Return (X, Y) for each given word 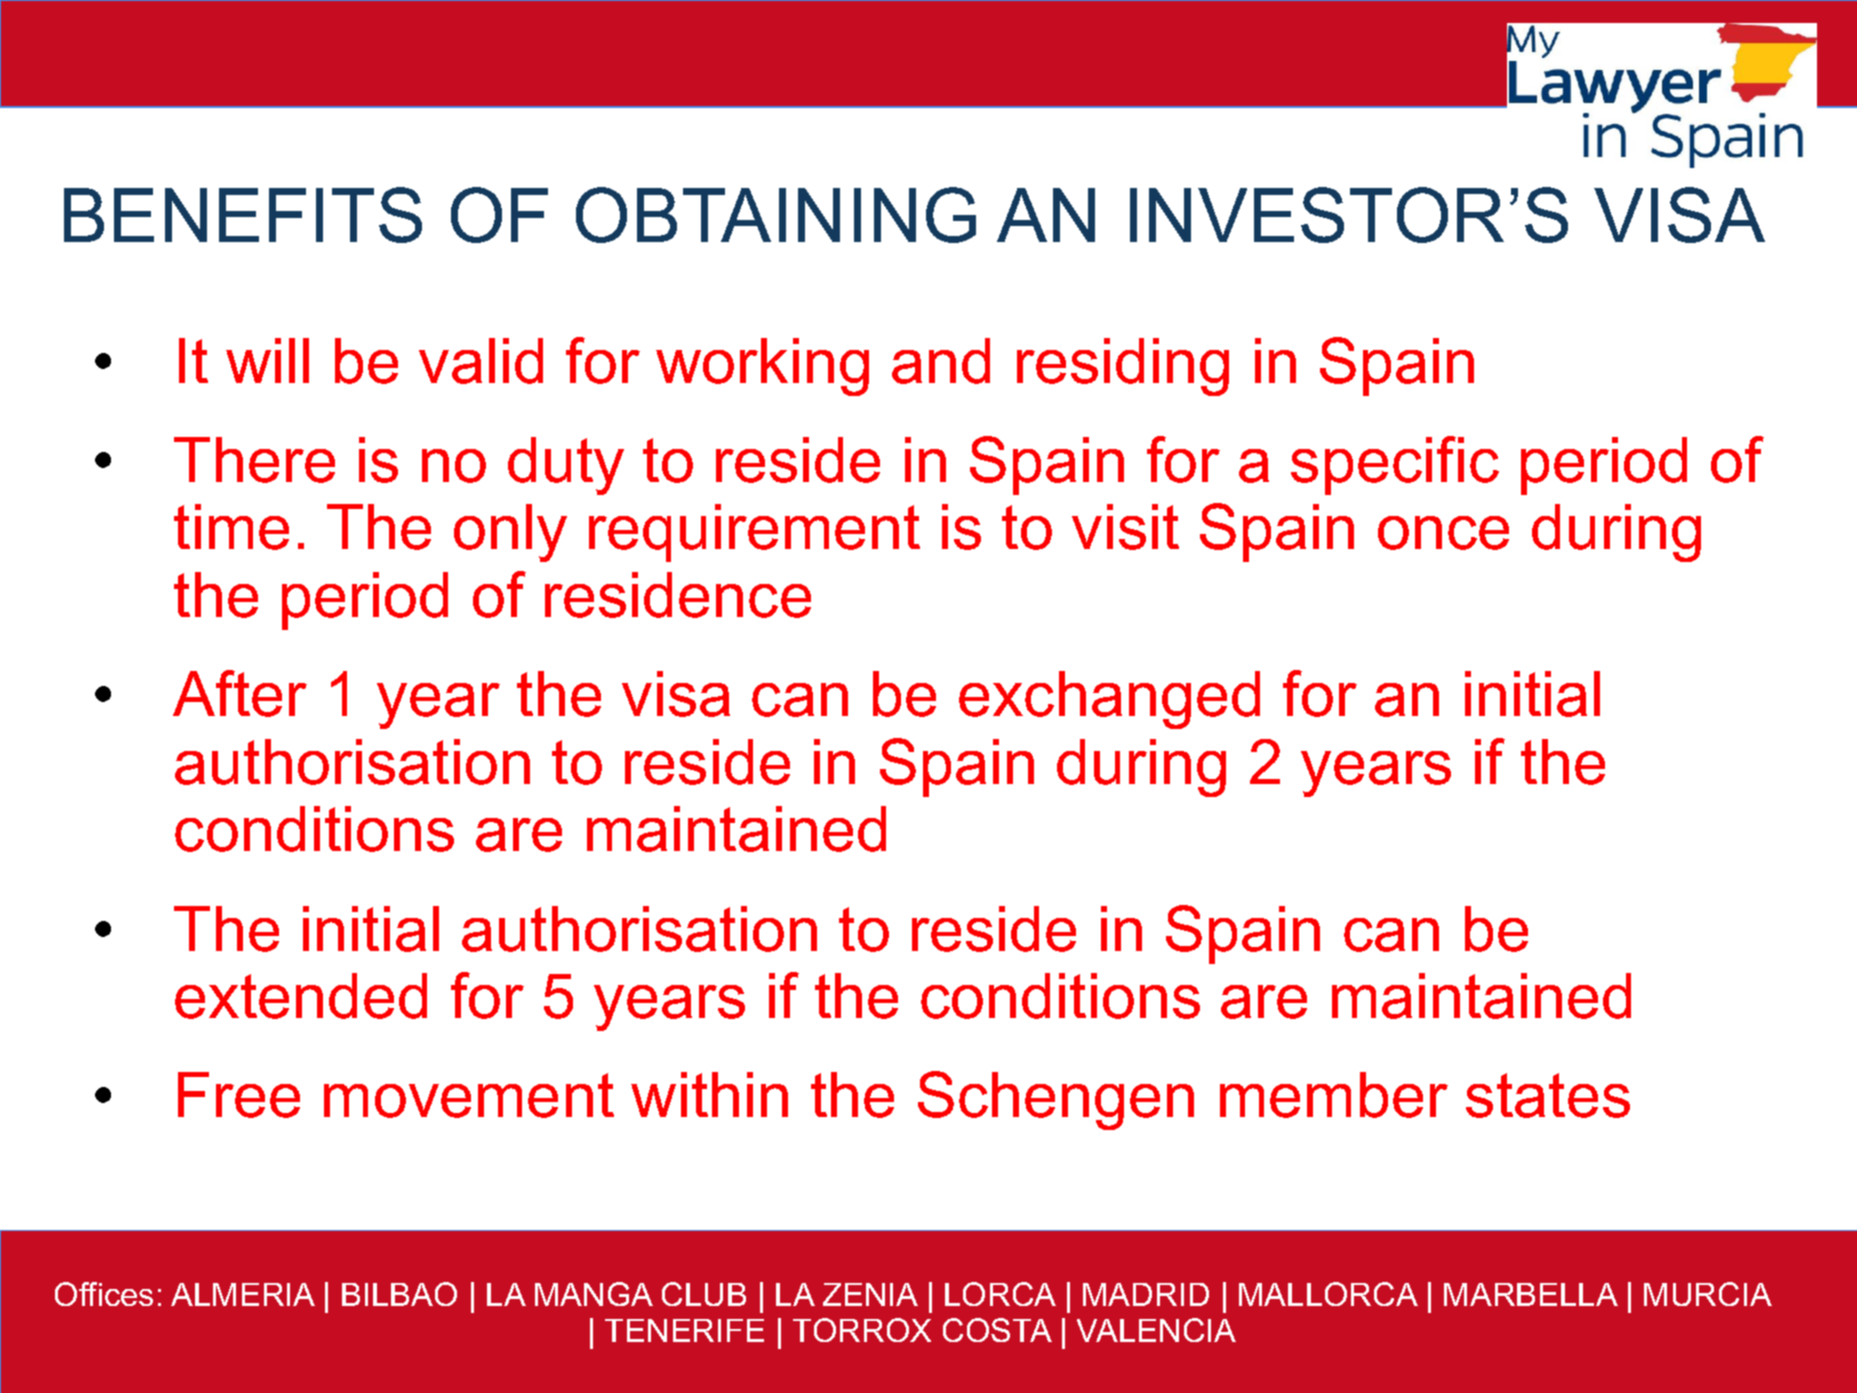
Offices (104, 1294)
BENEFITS (243, 215)
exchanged (1109, 700)
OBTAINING (776, 215)
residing (1123, 367)
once (1443, 533)
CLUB (704, 1294)
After (240, 693)
